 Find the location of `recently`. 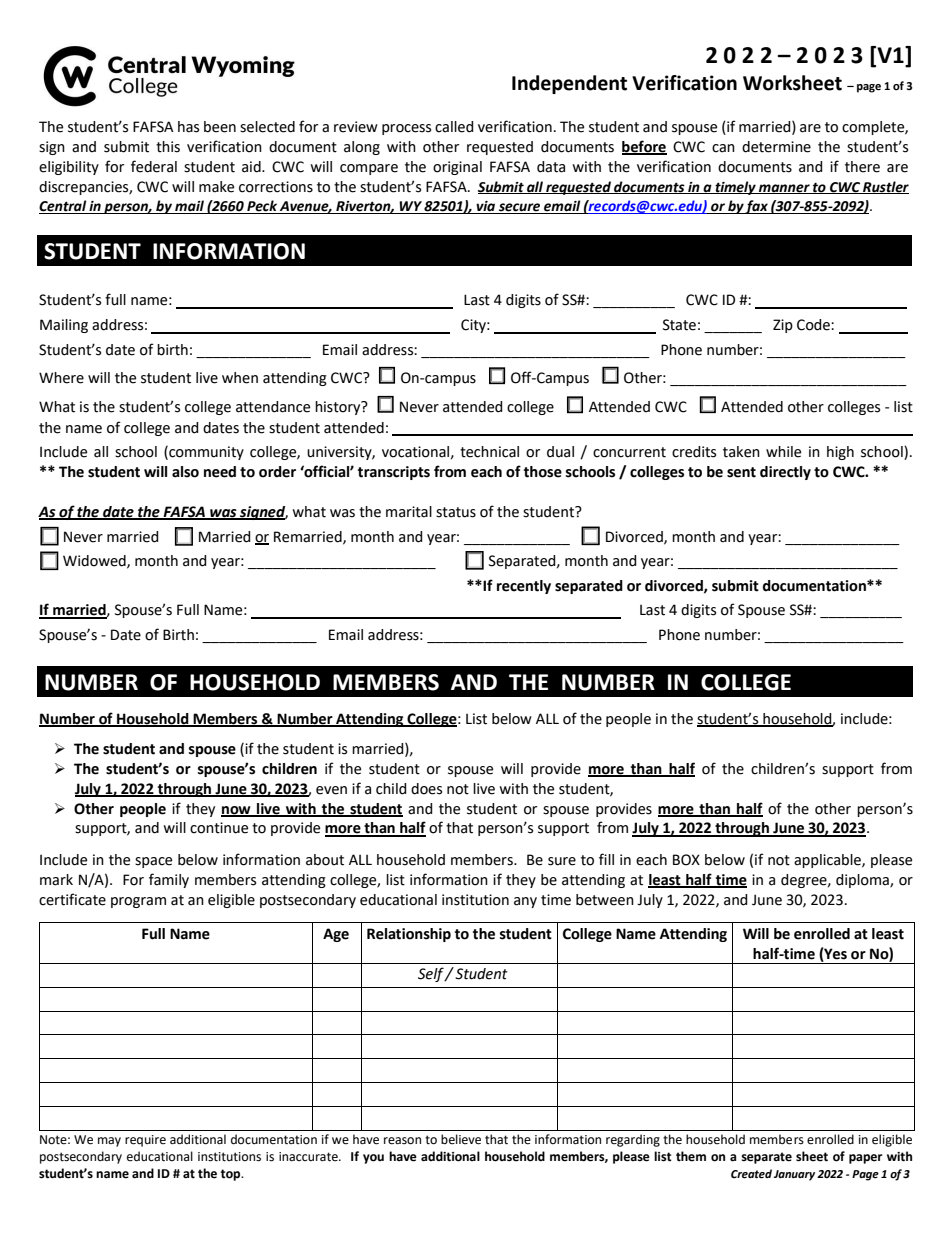

recently is located at coordinates (524, 587).
